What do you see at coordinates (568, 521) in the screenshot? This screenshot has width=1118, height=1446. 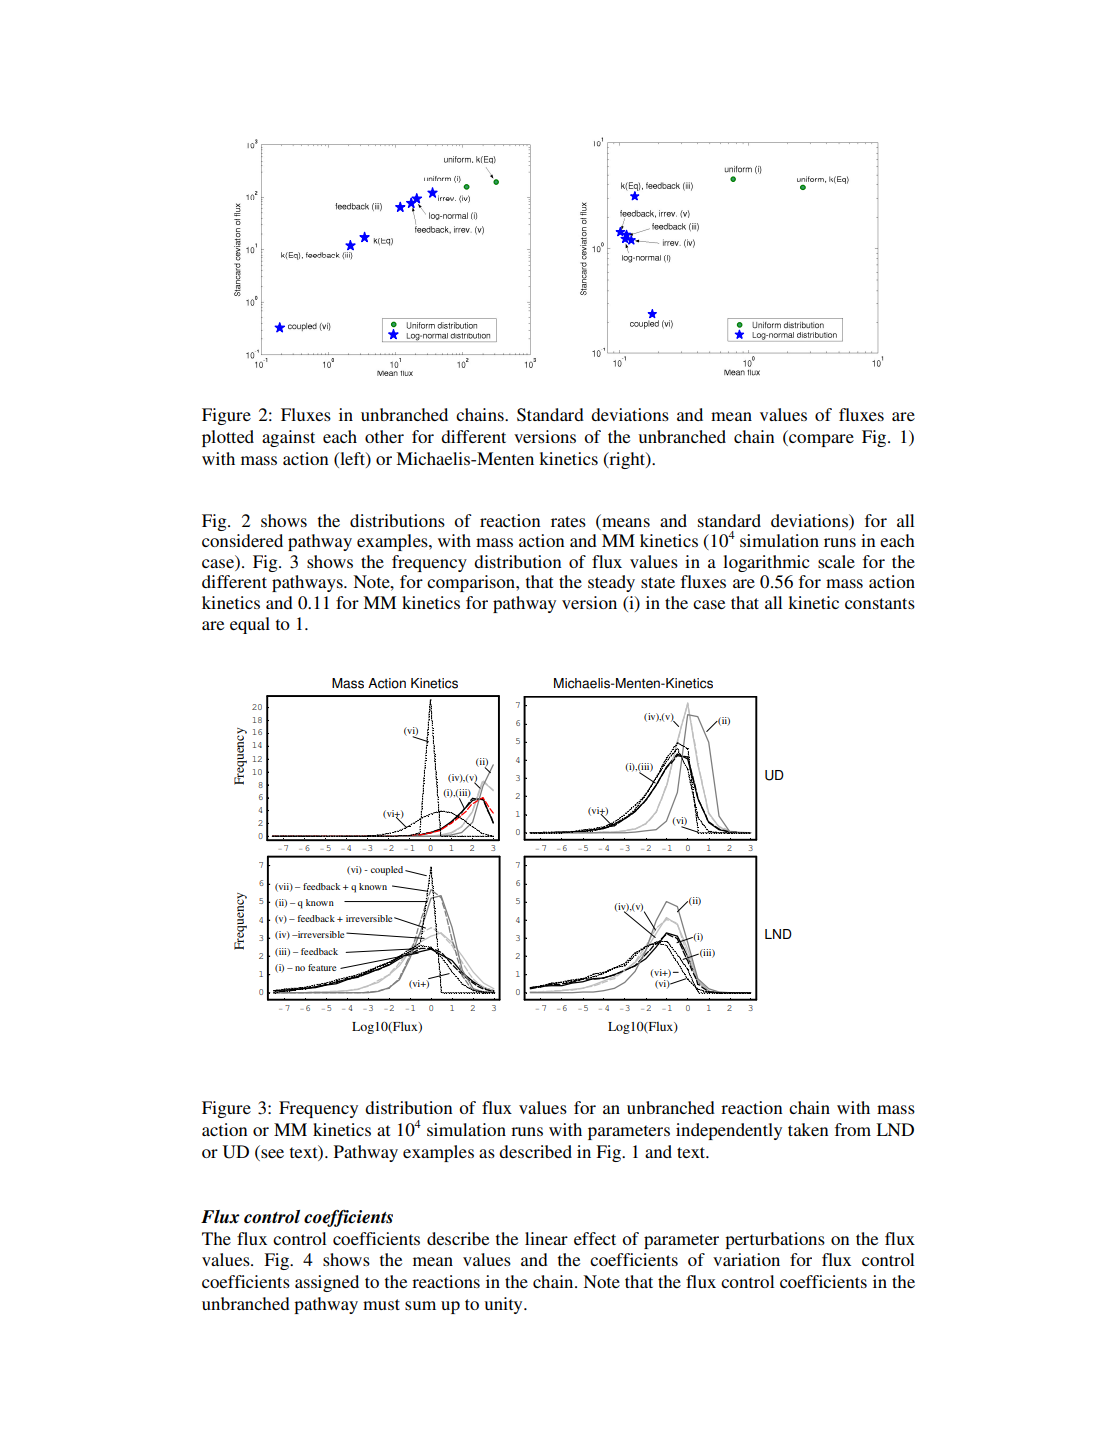 I see `rates` at bounding box center [568, 521].
